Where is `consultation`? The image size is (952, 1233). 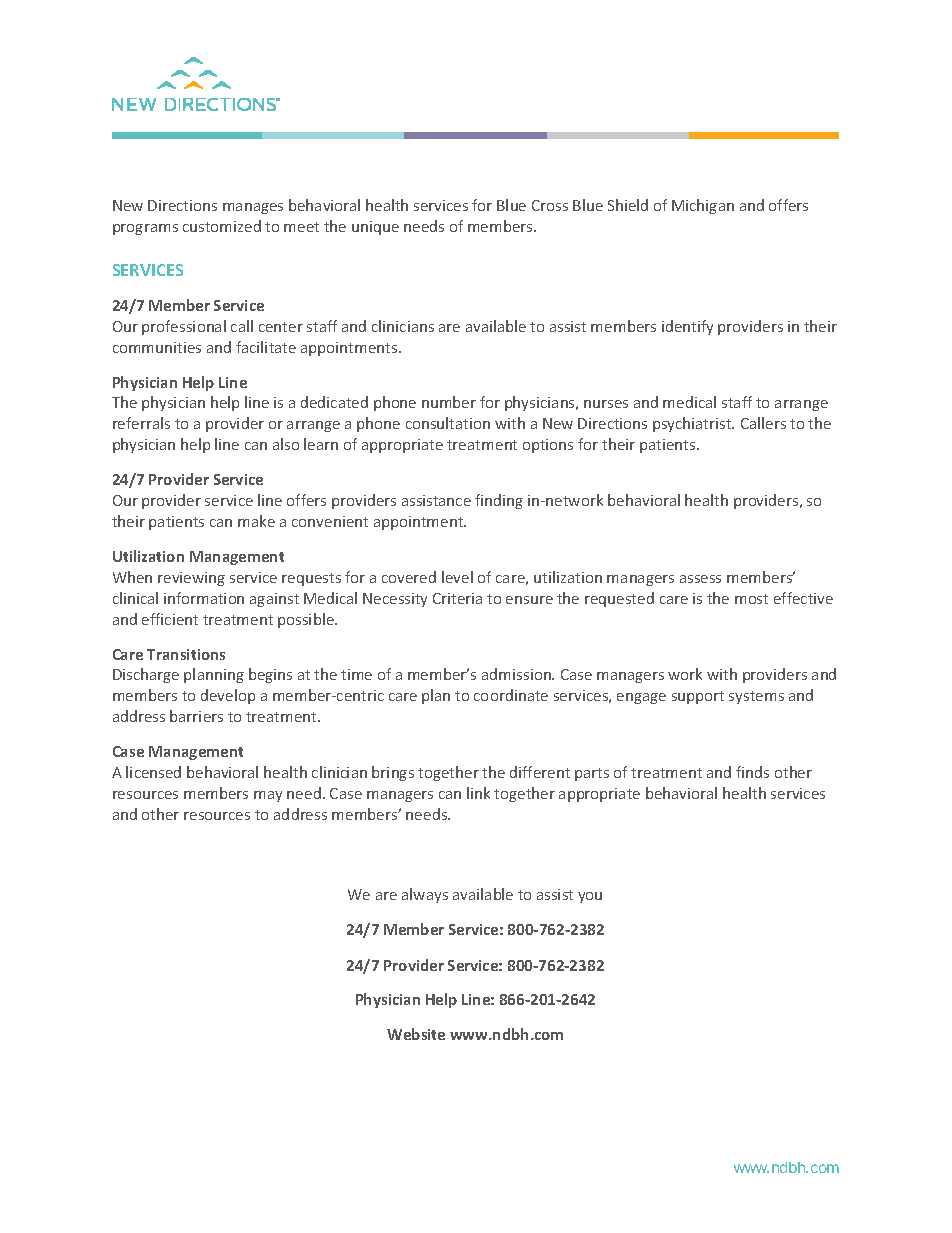
consultation is located at coordinates (448, 423).
